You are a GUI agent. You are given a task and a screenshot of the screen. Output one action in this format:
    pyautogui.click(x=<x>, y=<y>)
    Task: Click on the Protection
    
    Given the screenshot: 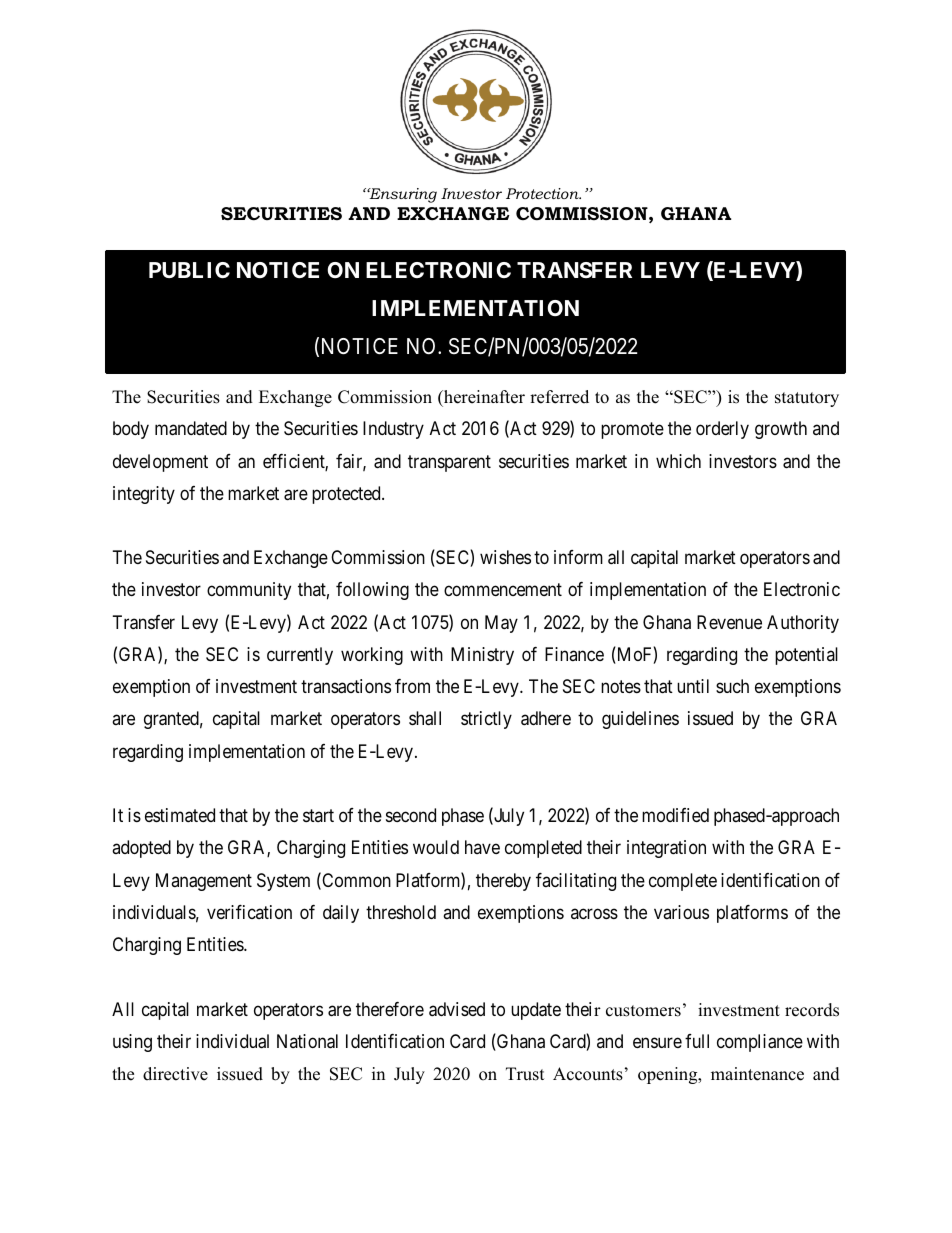 What is the action you would take?
    pyautogui.click(x=543, y=193)
